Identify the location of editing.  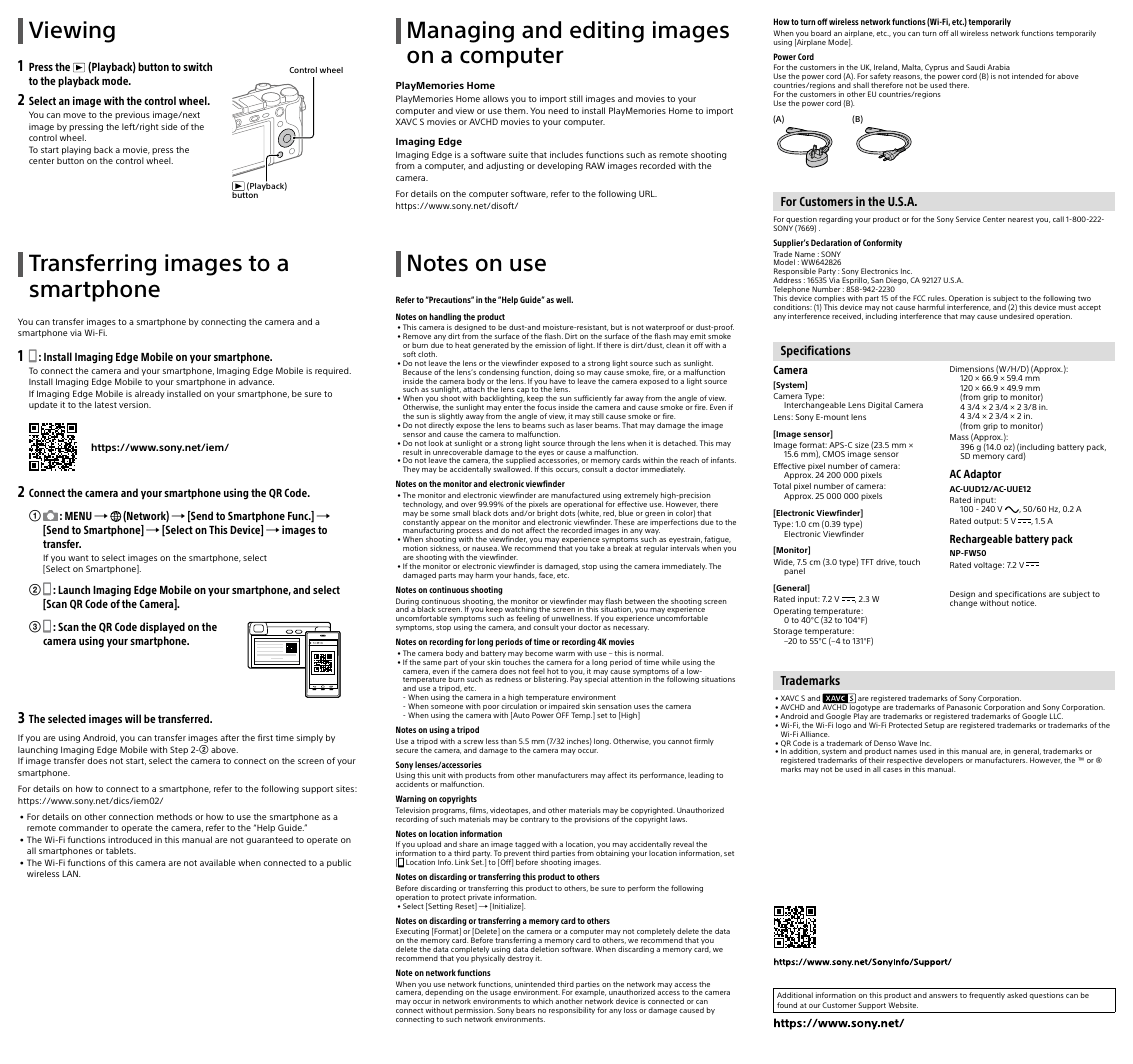
(607, 32).
